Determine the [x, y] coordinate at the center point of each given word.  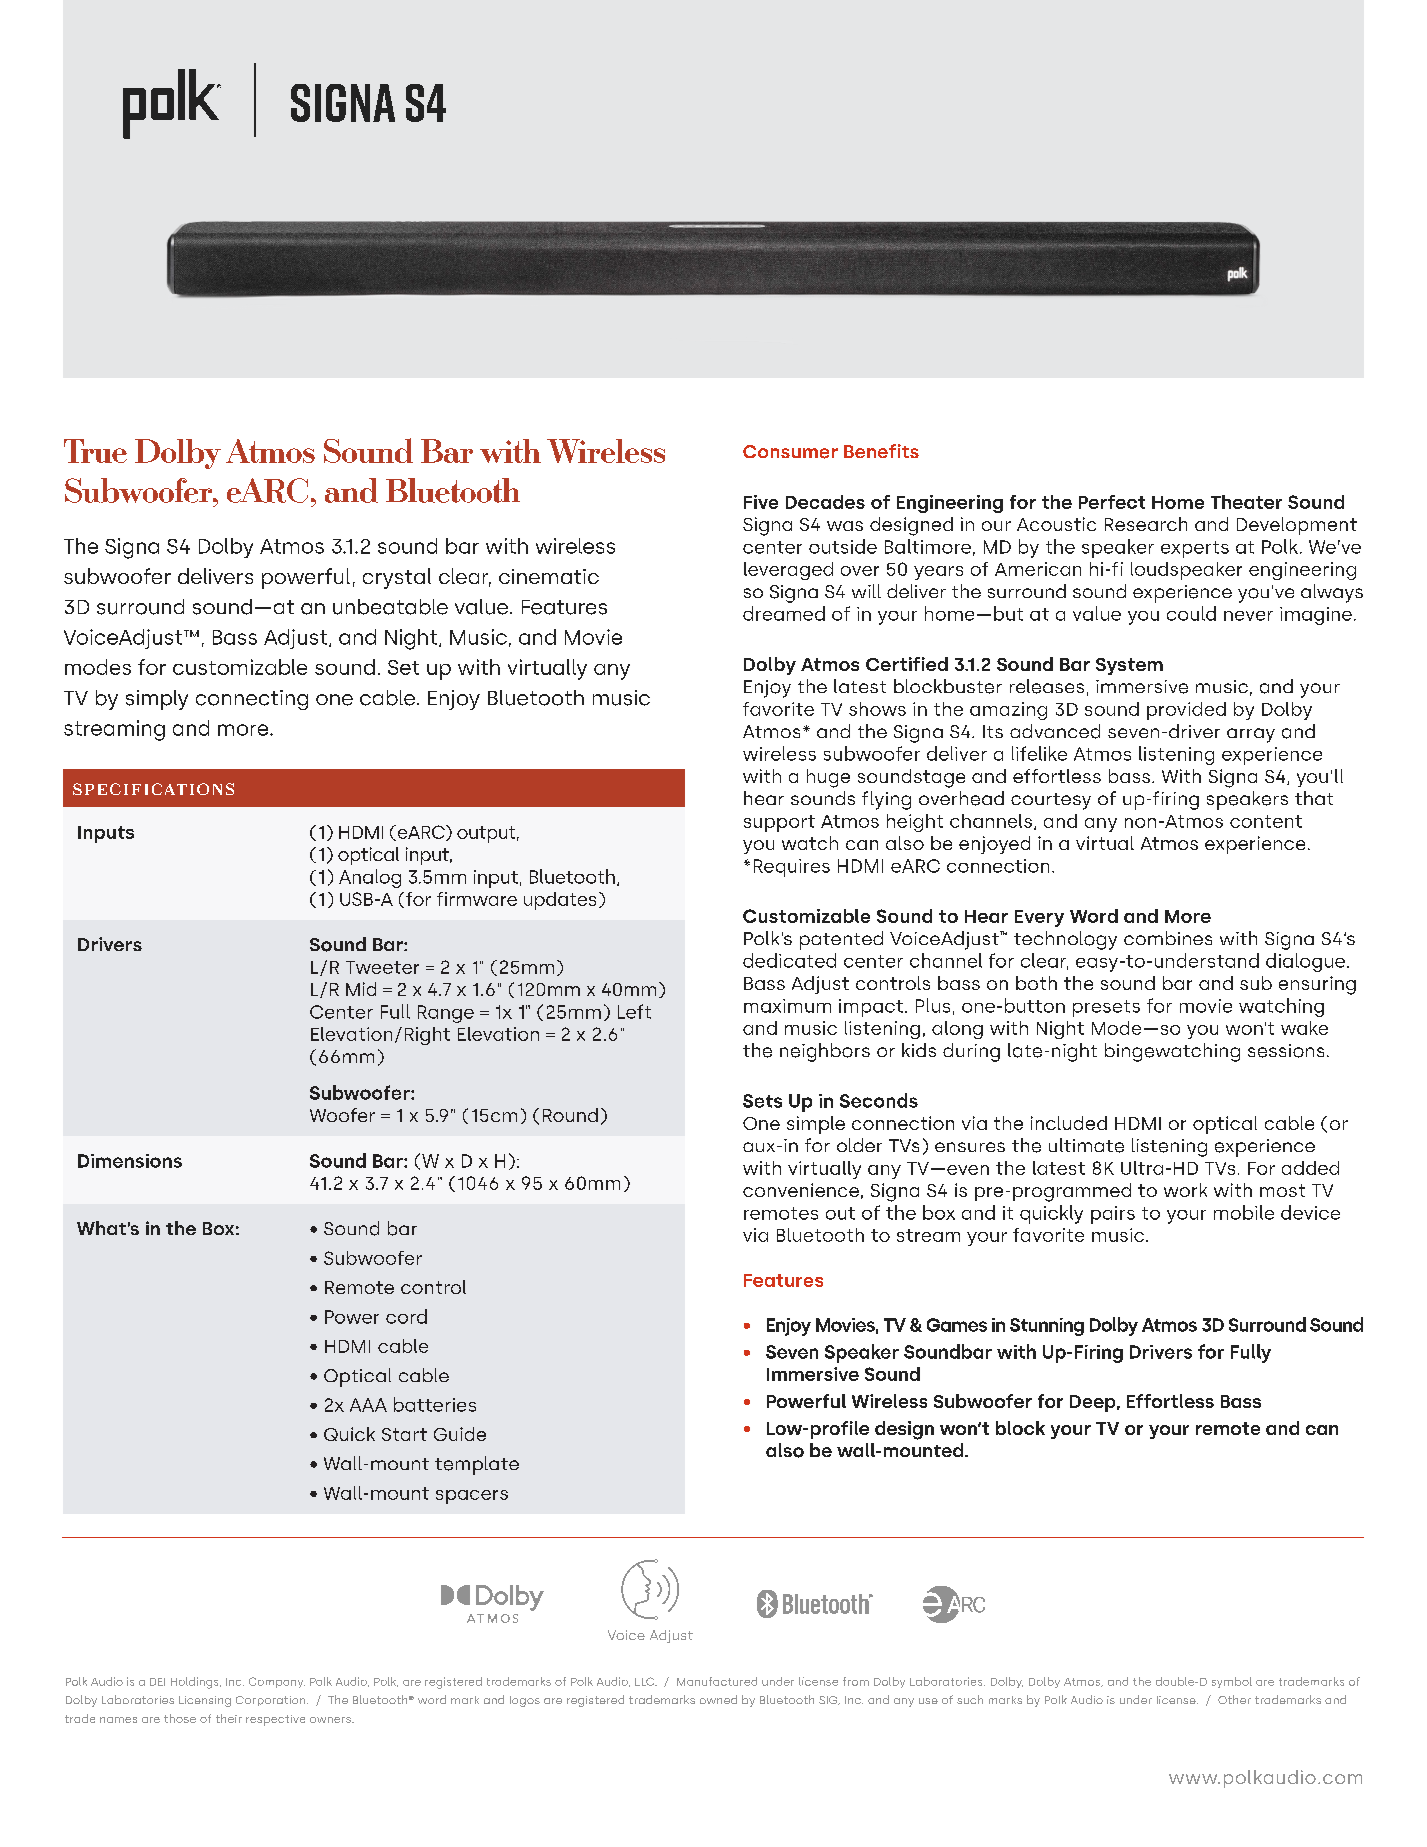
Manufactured [717, 1681]
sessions [1286, 1051]
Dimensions [130, 1161]
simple [816, 1125]
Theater [1246, 502]
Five [761, 502]
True [95, 451]
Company [277, 1682]
